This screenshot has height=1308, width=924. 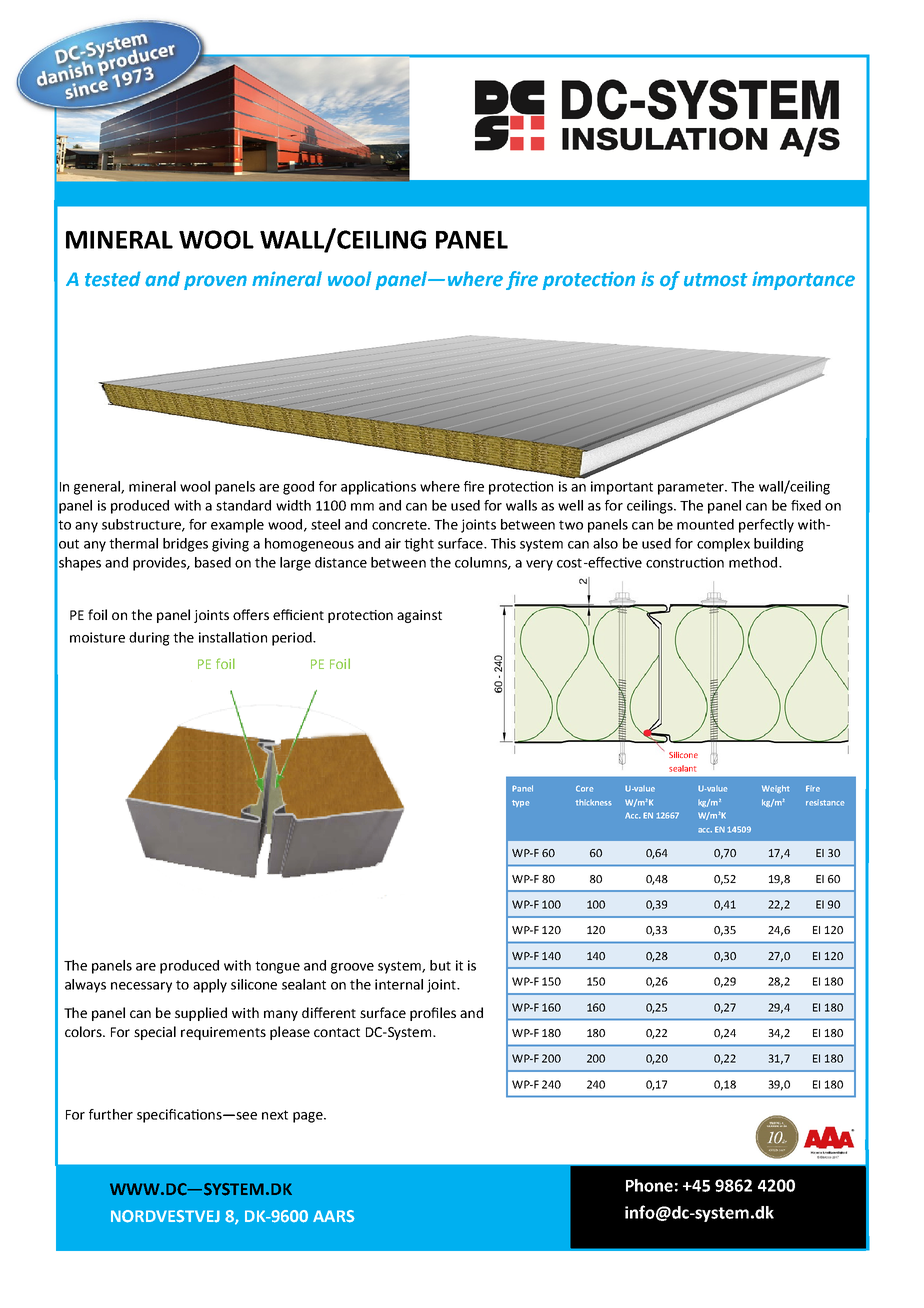 What do you see at coordinates (277, 967) in the screenshot?
I see `tongue` at bounding box center [277, 967].
